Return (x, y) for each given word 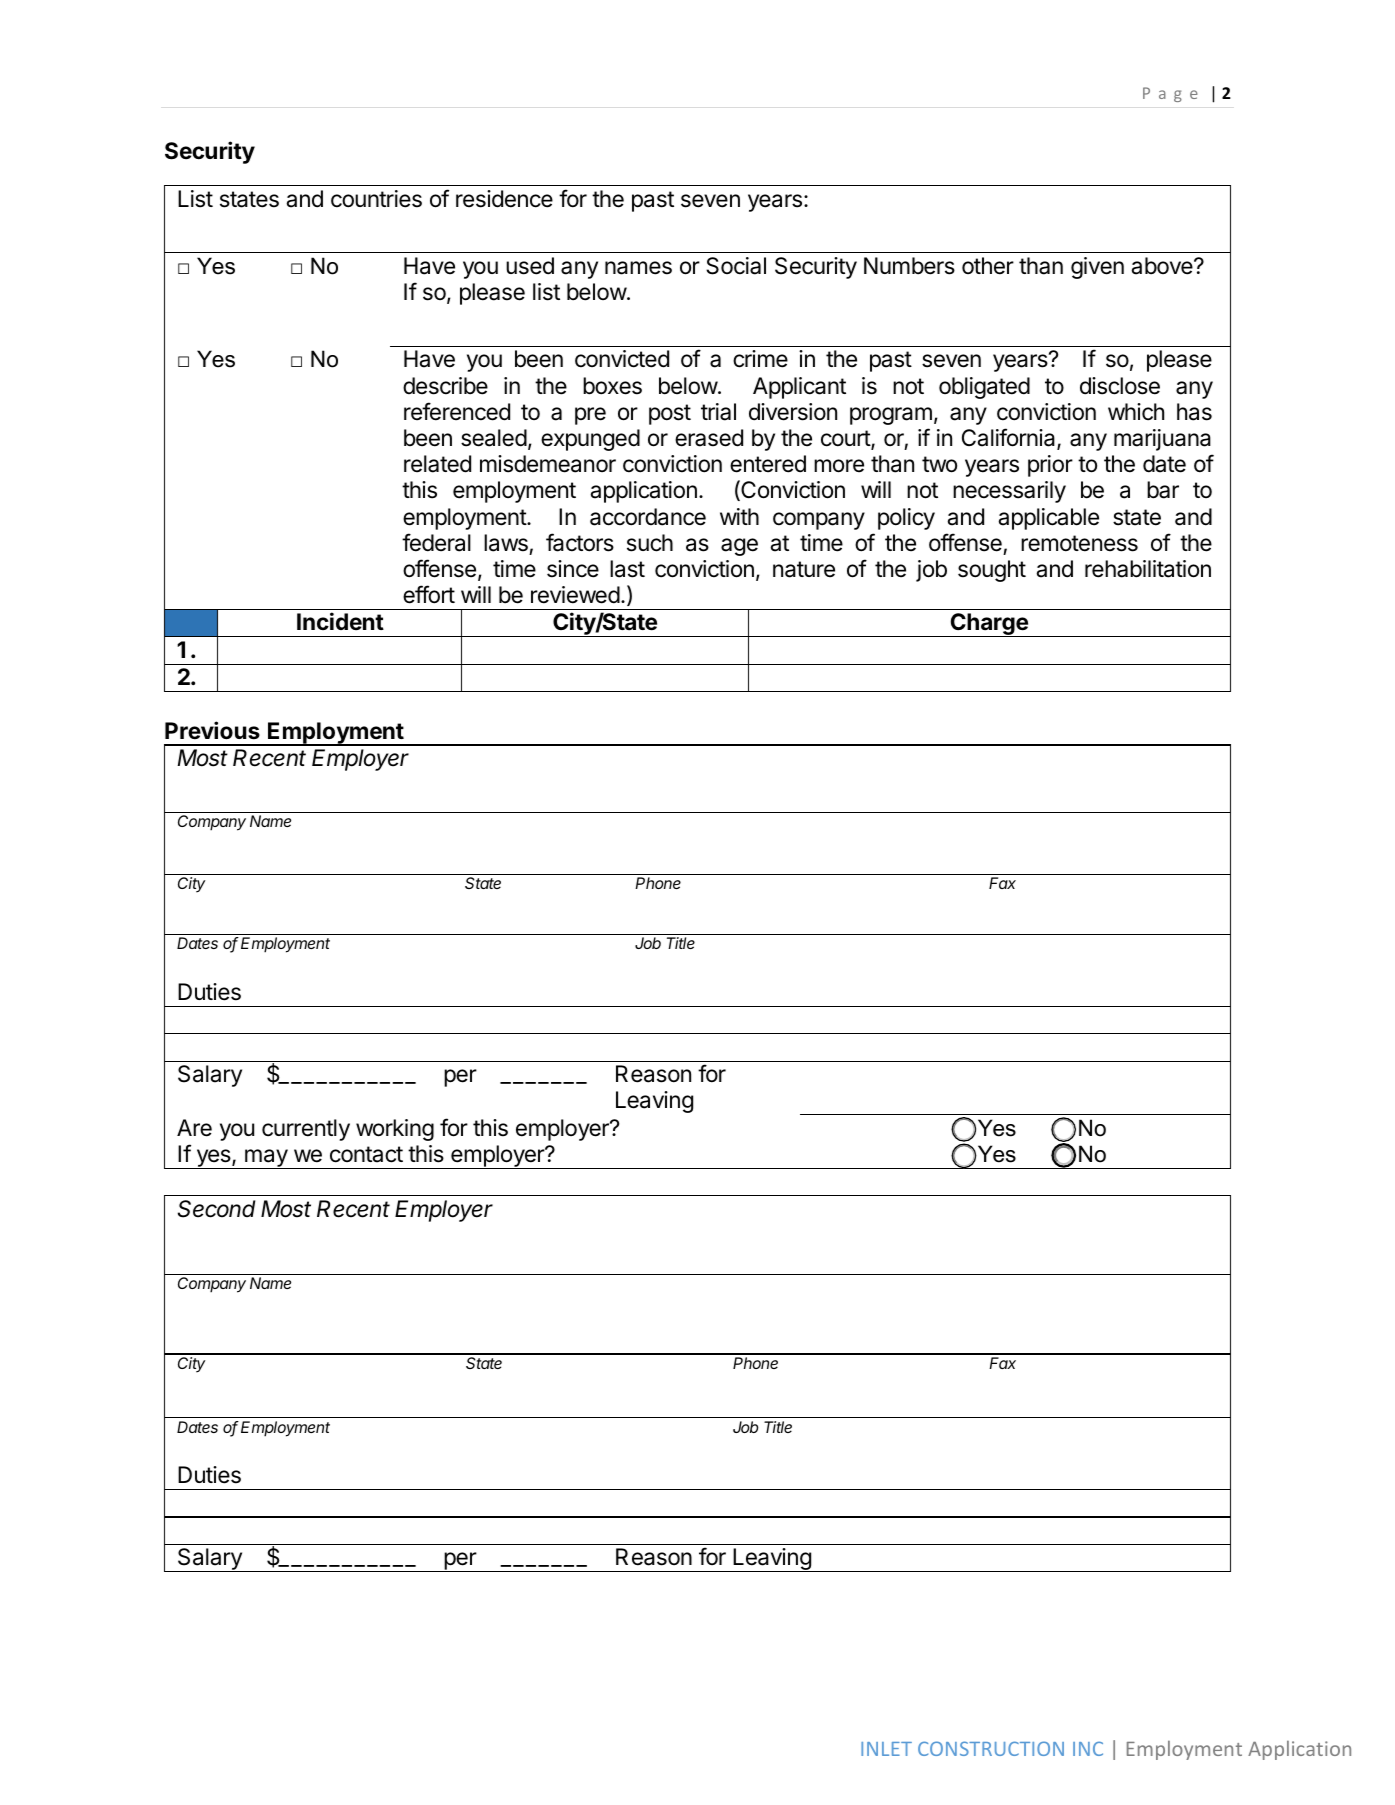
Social (736, 266)
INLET (886, 1749)
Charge (989, 625)
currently (306, 1130)
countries (376, 199)
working (395, 1130)
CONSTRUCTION (991, 1748)
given (1097, 268)
